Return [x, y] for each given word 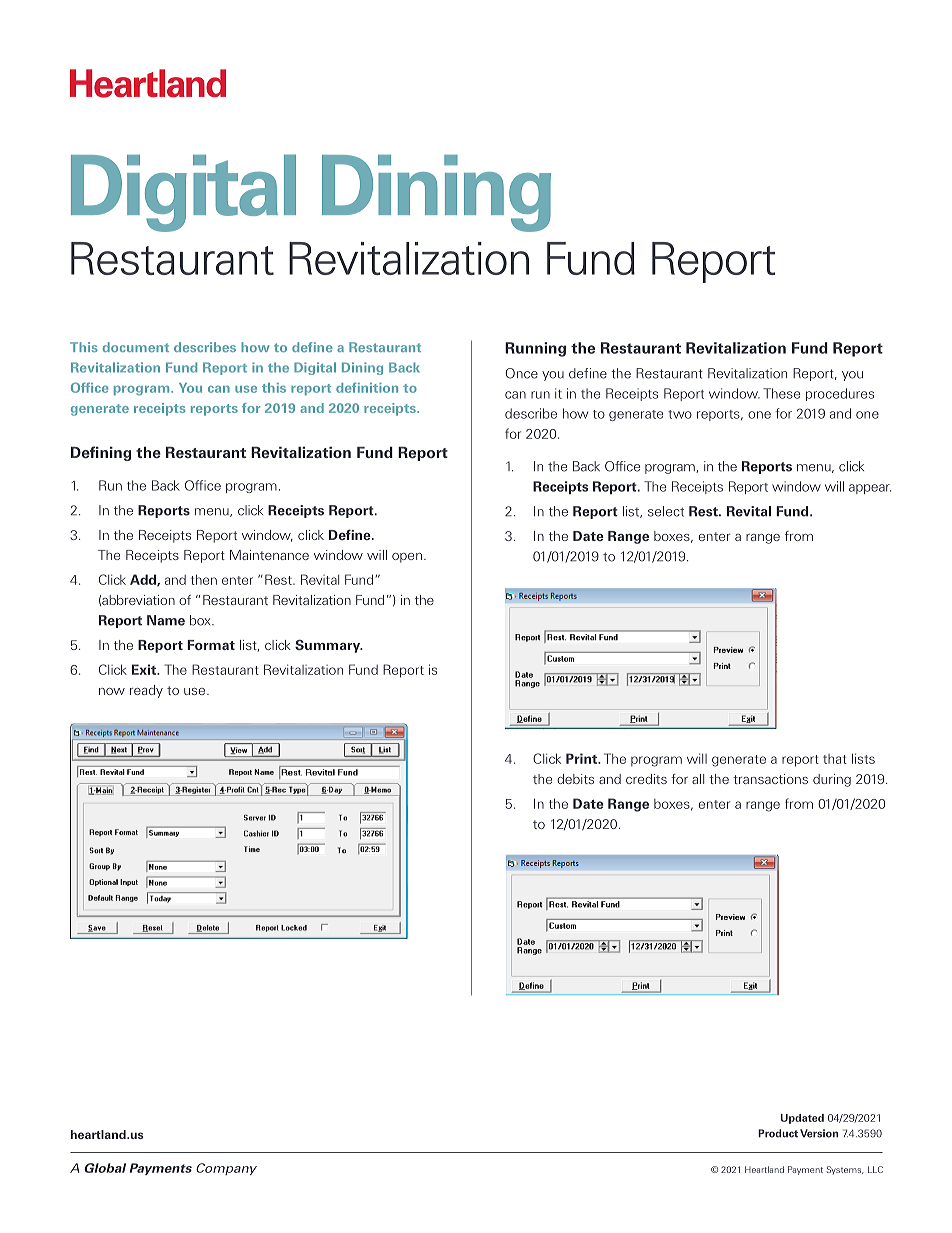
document [136, 347]
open [407, 558]
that [835, 759]
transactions [770, 779]
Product [778, 1133]
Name [166, 620]
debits [575, 779]
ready [146, 691]
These [781, 393]
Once [521, 373]
